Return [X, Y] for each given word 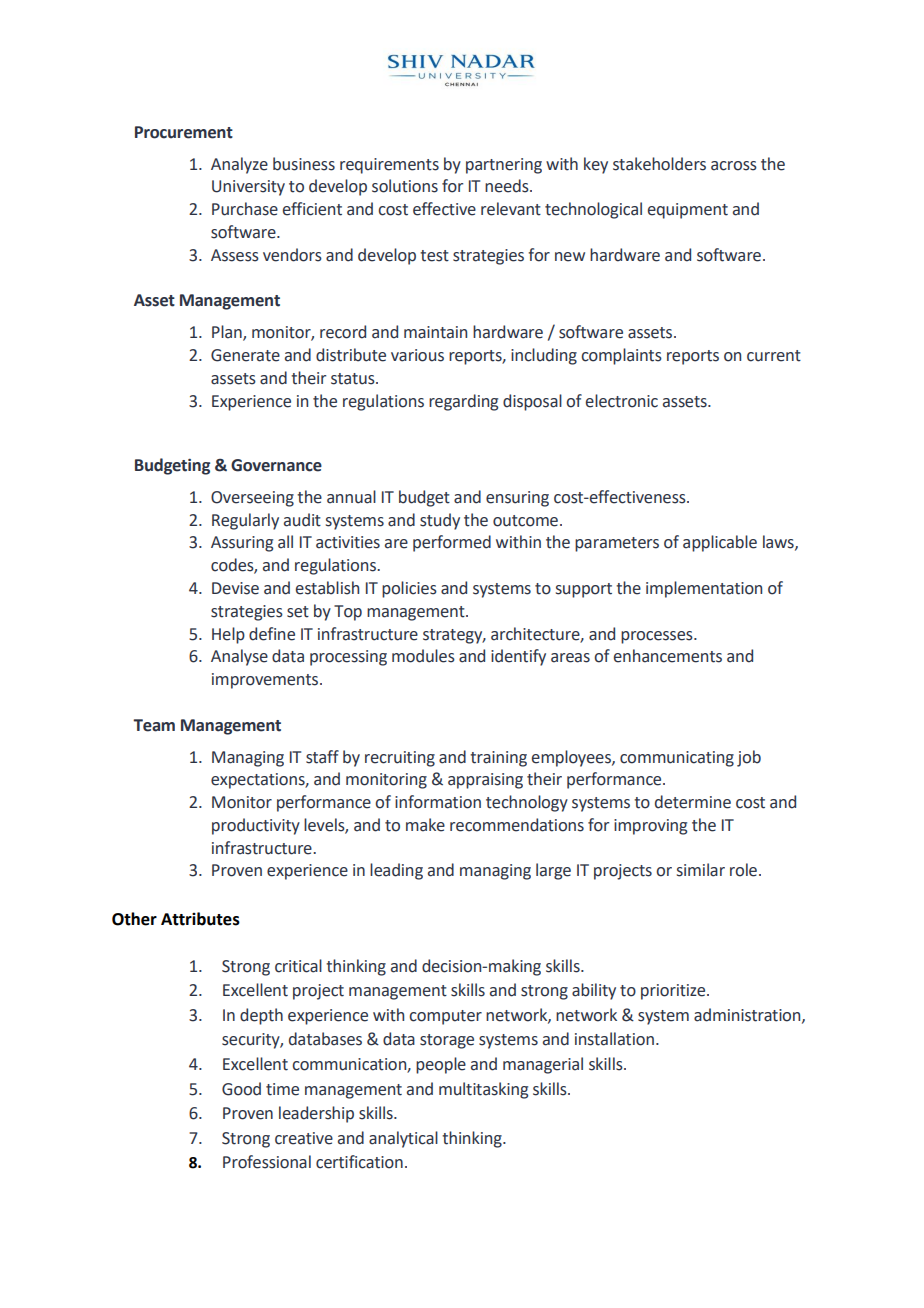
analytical [403, 1139]
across [734, 166]
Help [228, 635]
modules [423, 656]
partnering [504, 166]
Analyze [239, 165]
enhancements [668, 656]
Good [241, 1089]
